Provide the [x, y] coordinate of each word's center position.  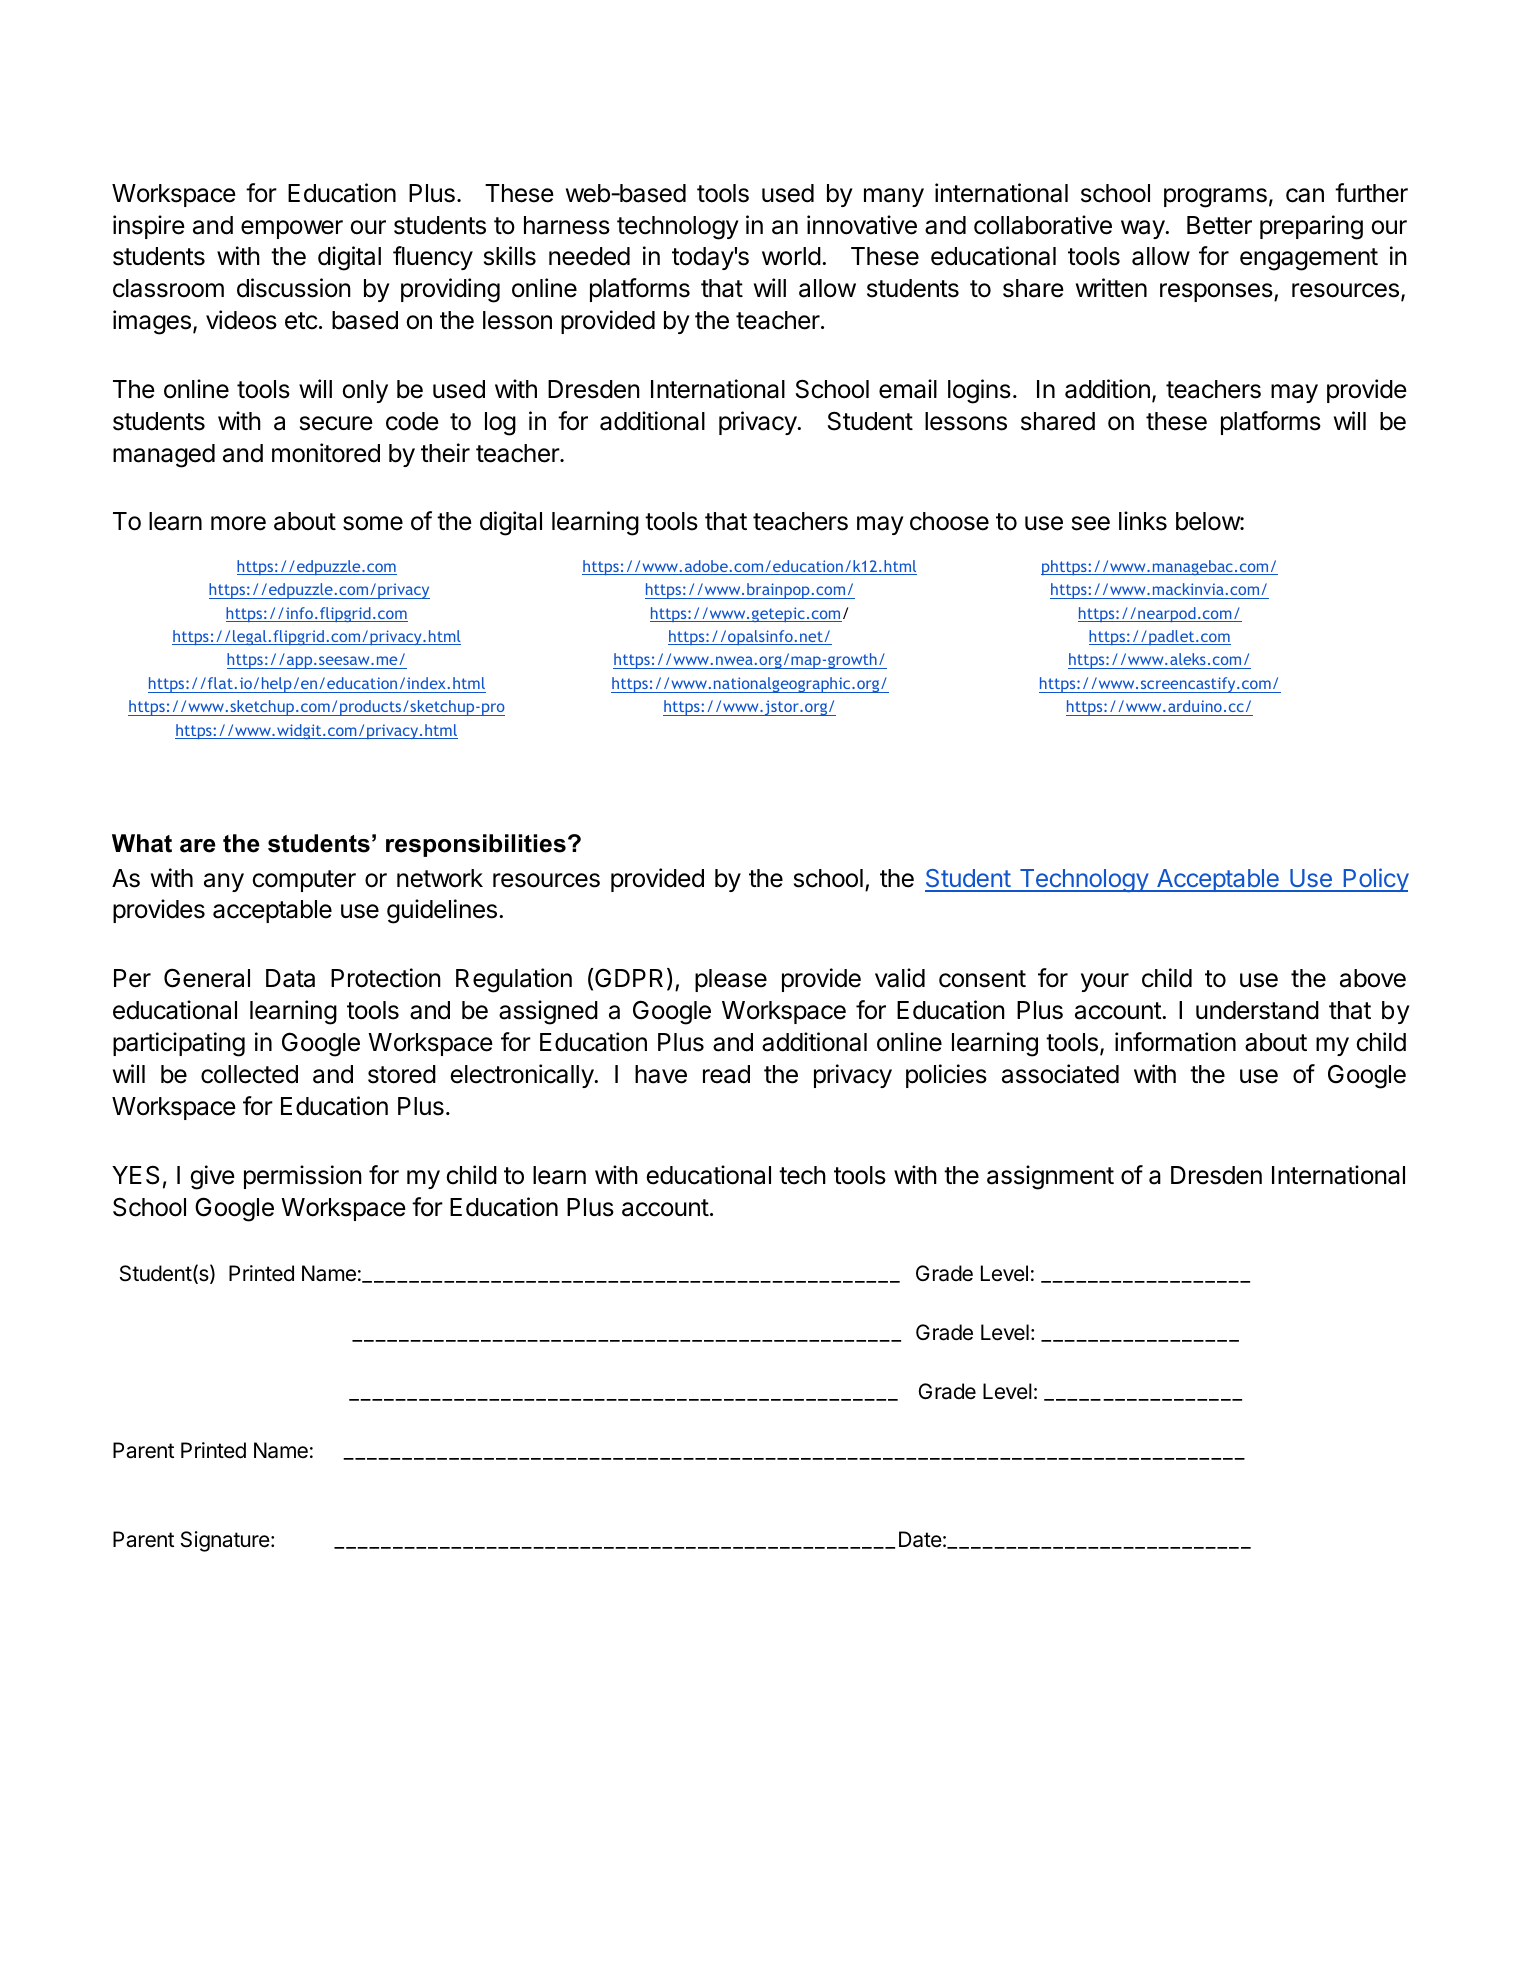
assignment [1050, 1177]
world [791, 256]
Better [1219, 225]
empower [292, 229]
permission [303, 1177]
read [726, 1074]
